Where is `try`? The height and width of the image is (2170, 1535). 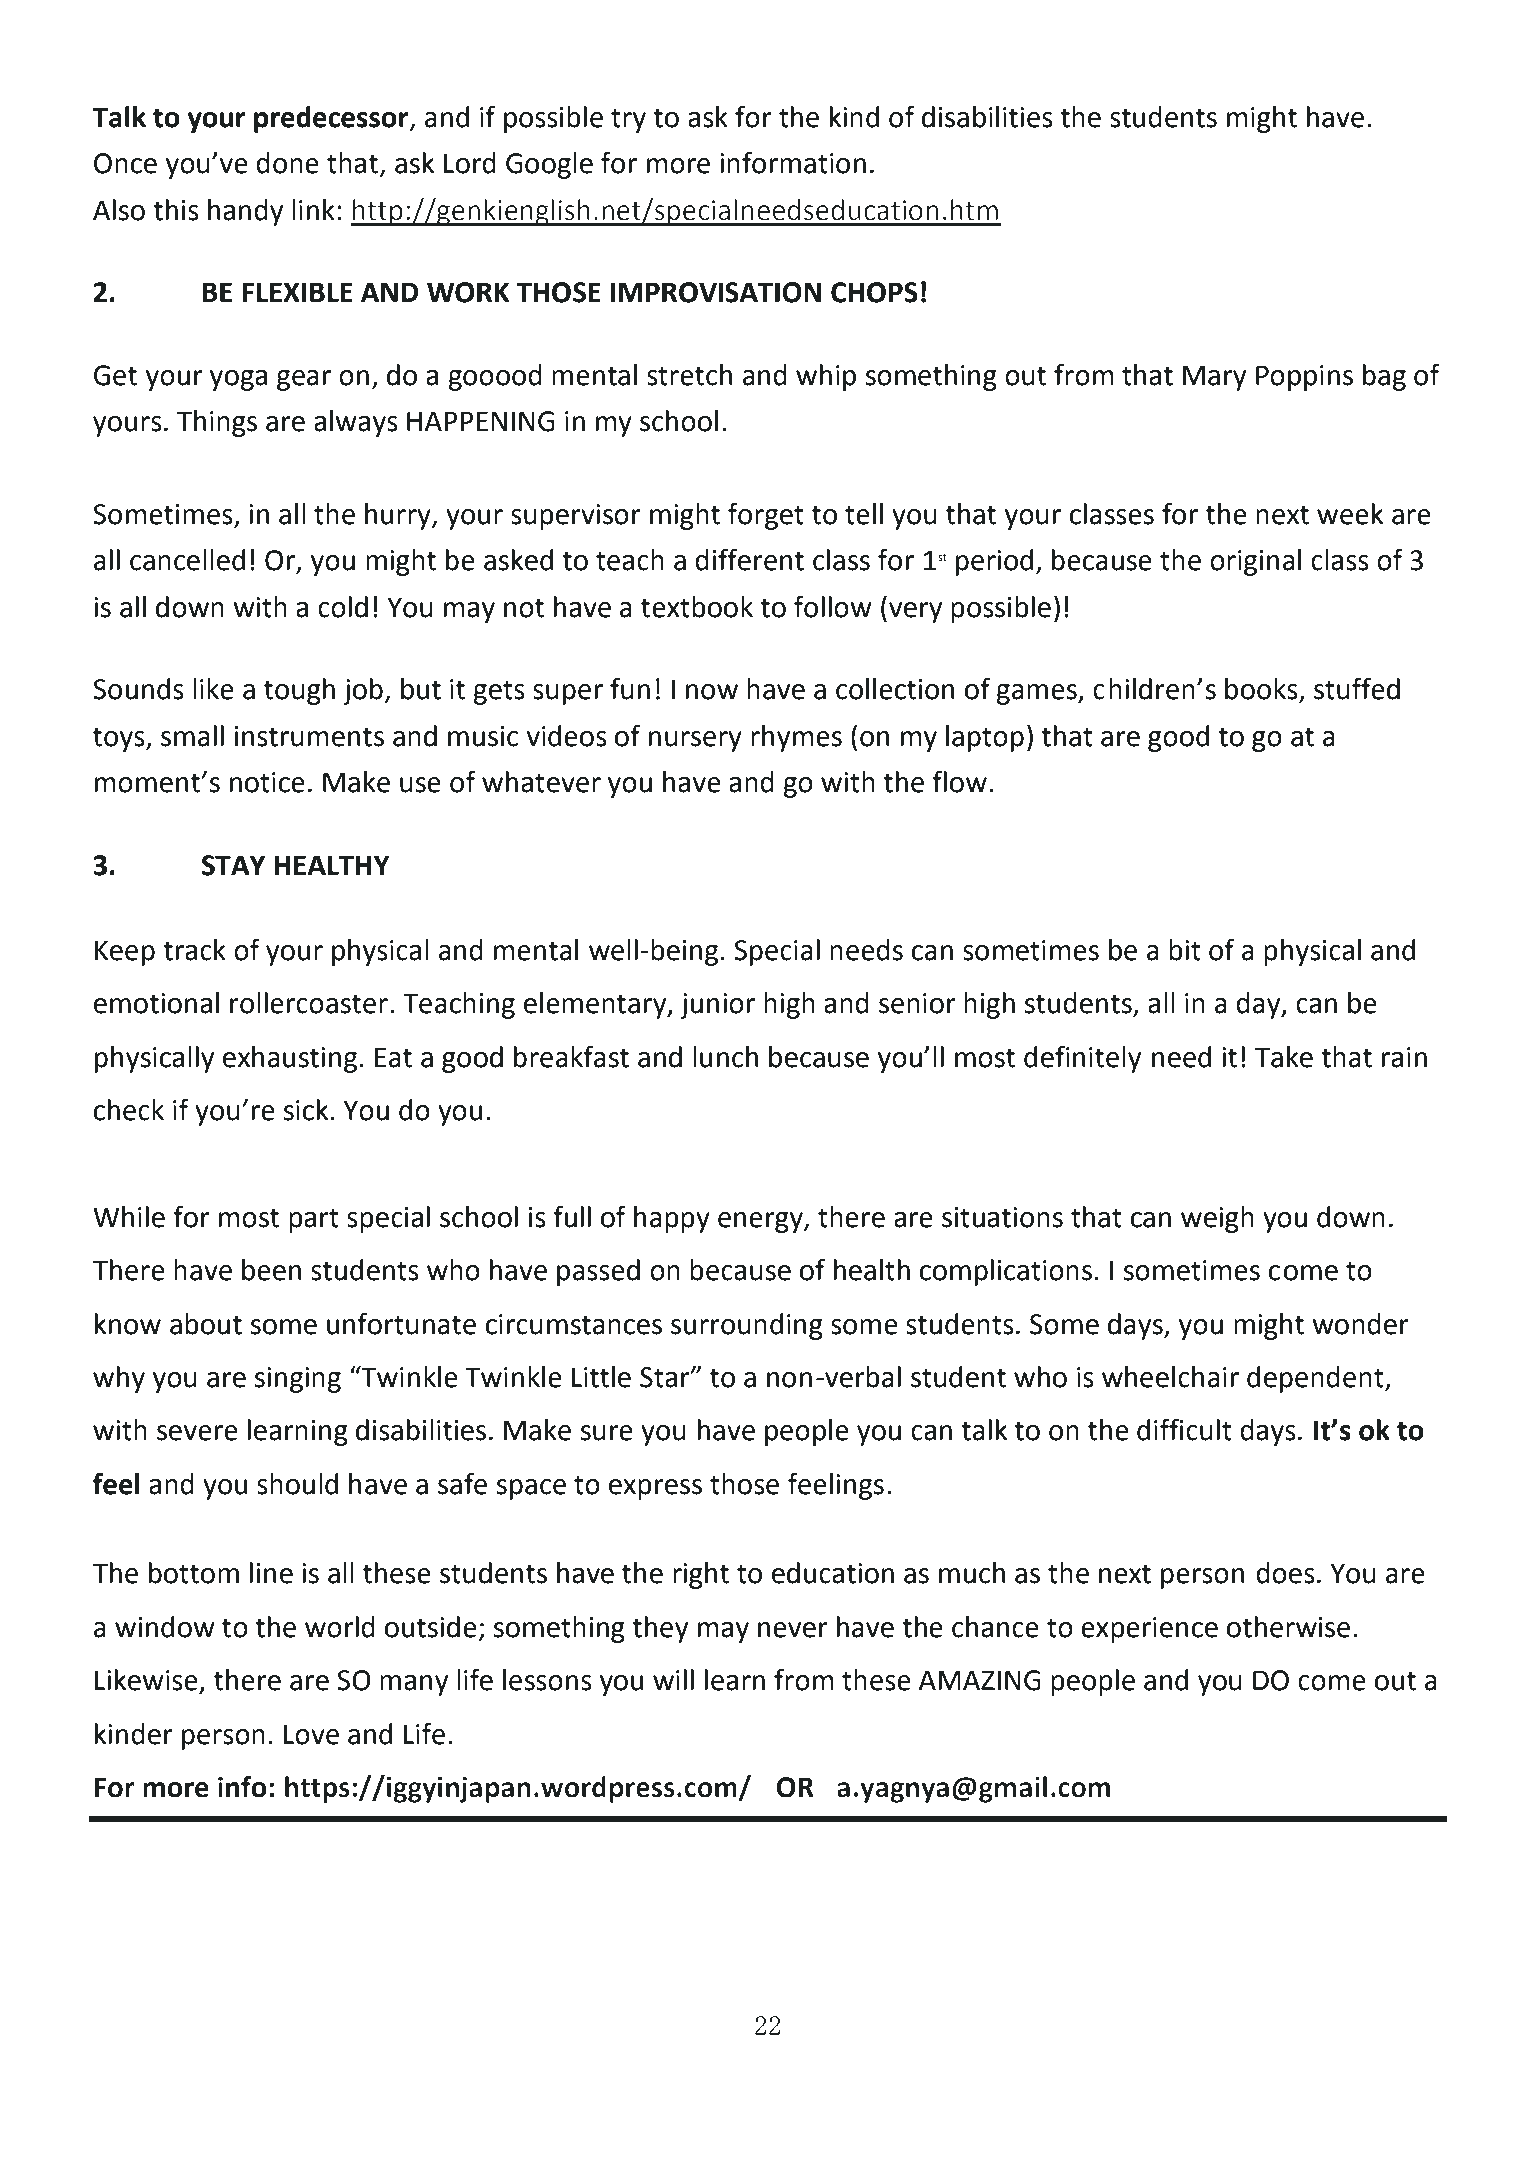 try is located at coordinates (628, 120).
